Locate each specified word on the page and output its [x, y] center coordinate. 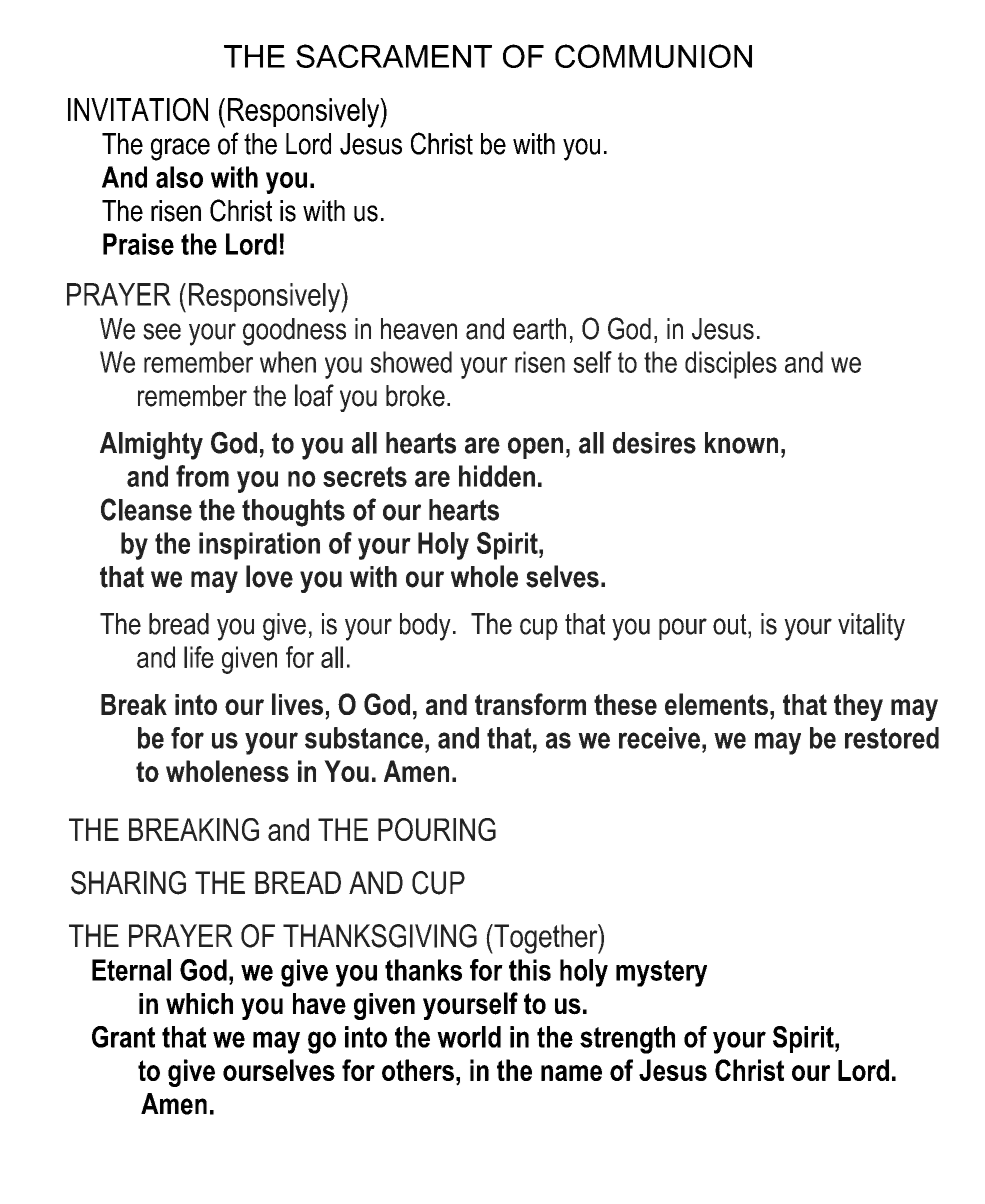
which [199, 1004]
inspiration [259, 546]
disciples [731, 365]
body [425, 627]
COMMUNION [653, 56]
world [469, 1037]
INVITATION [138, 109]
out [731, 624]
